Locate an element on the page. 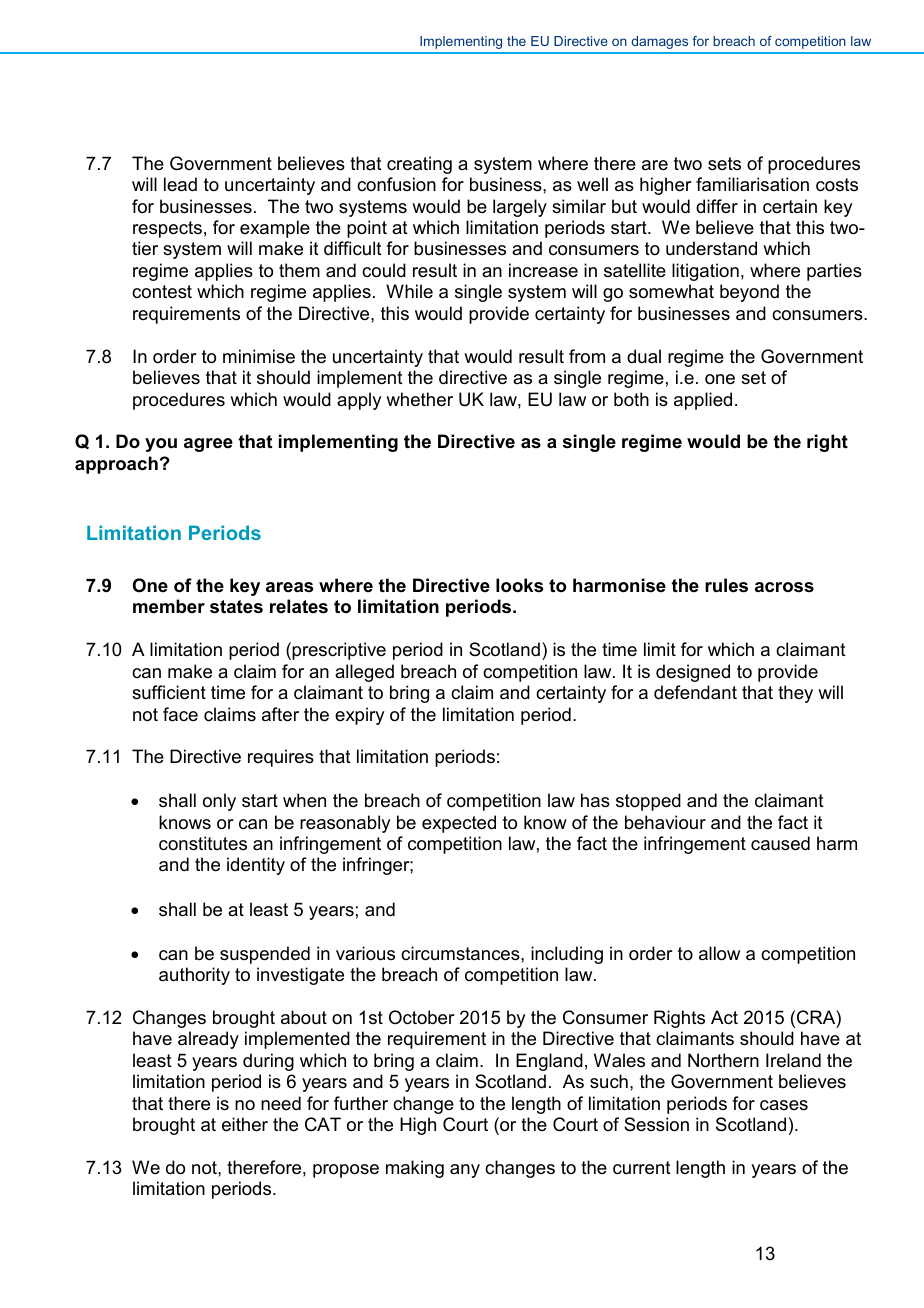 This image has height=1308, width=924. caused is located at coordinates (780, 843).
